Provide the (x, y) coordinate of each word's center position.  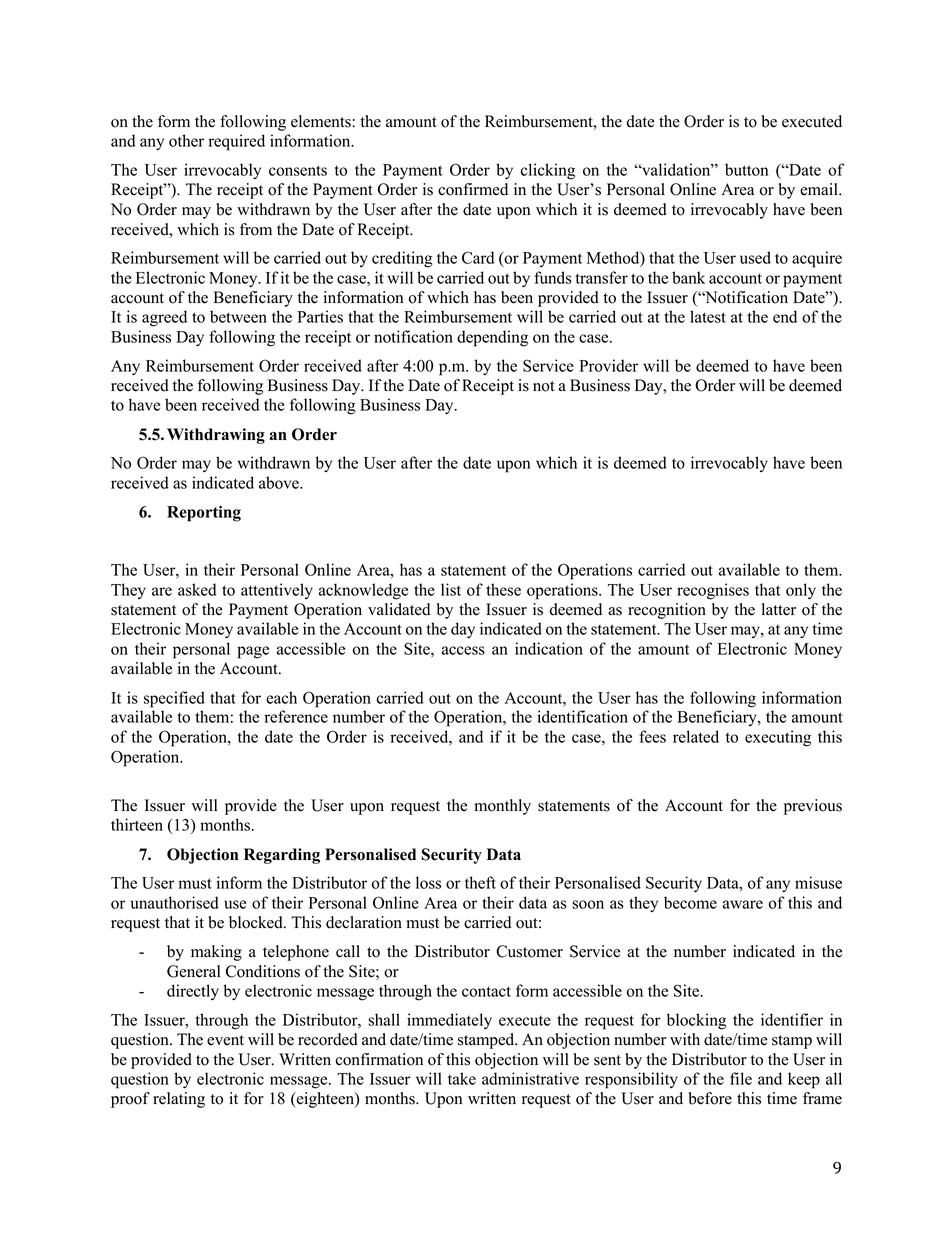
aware (743, 904)
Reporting (204, 514)
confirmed (473, 189)
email (820, 189)
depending (492, 338)
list (451, 589)
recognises (713, 591)
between (238, 316)
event (225, 1040)
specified (174, 699)
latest (708, 316)
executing (778, 738)
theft (480, 882)
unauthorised (175, 902)
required (237, 142)
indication (549, 648)
